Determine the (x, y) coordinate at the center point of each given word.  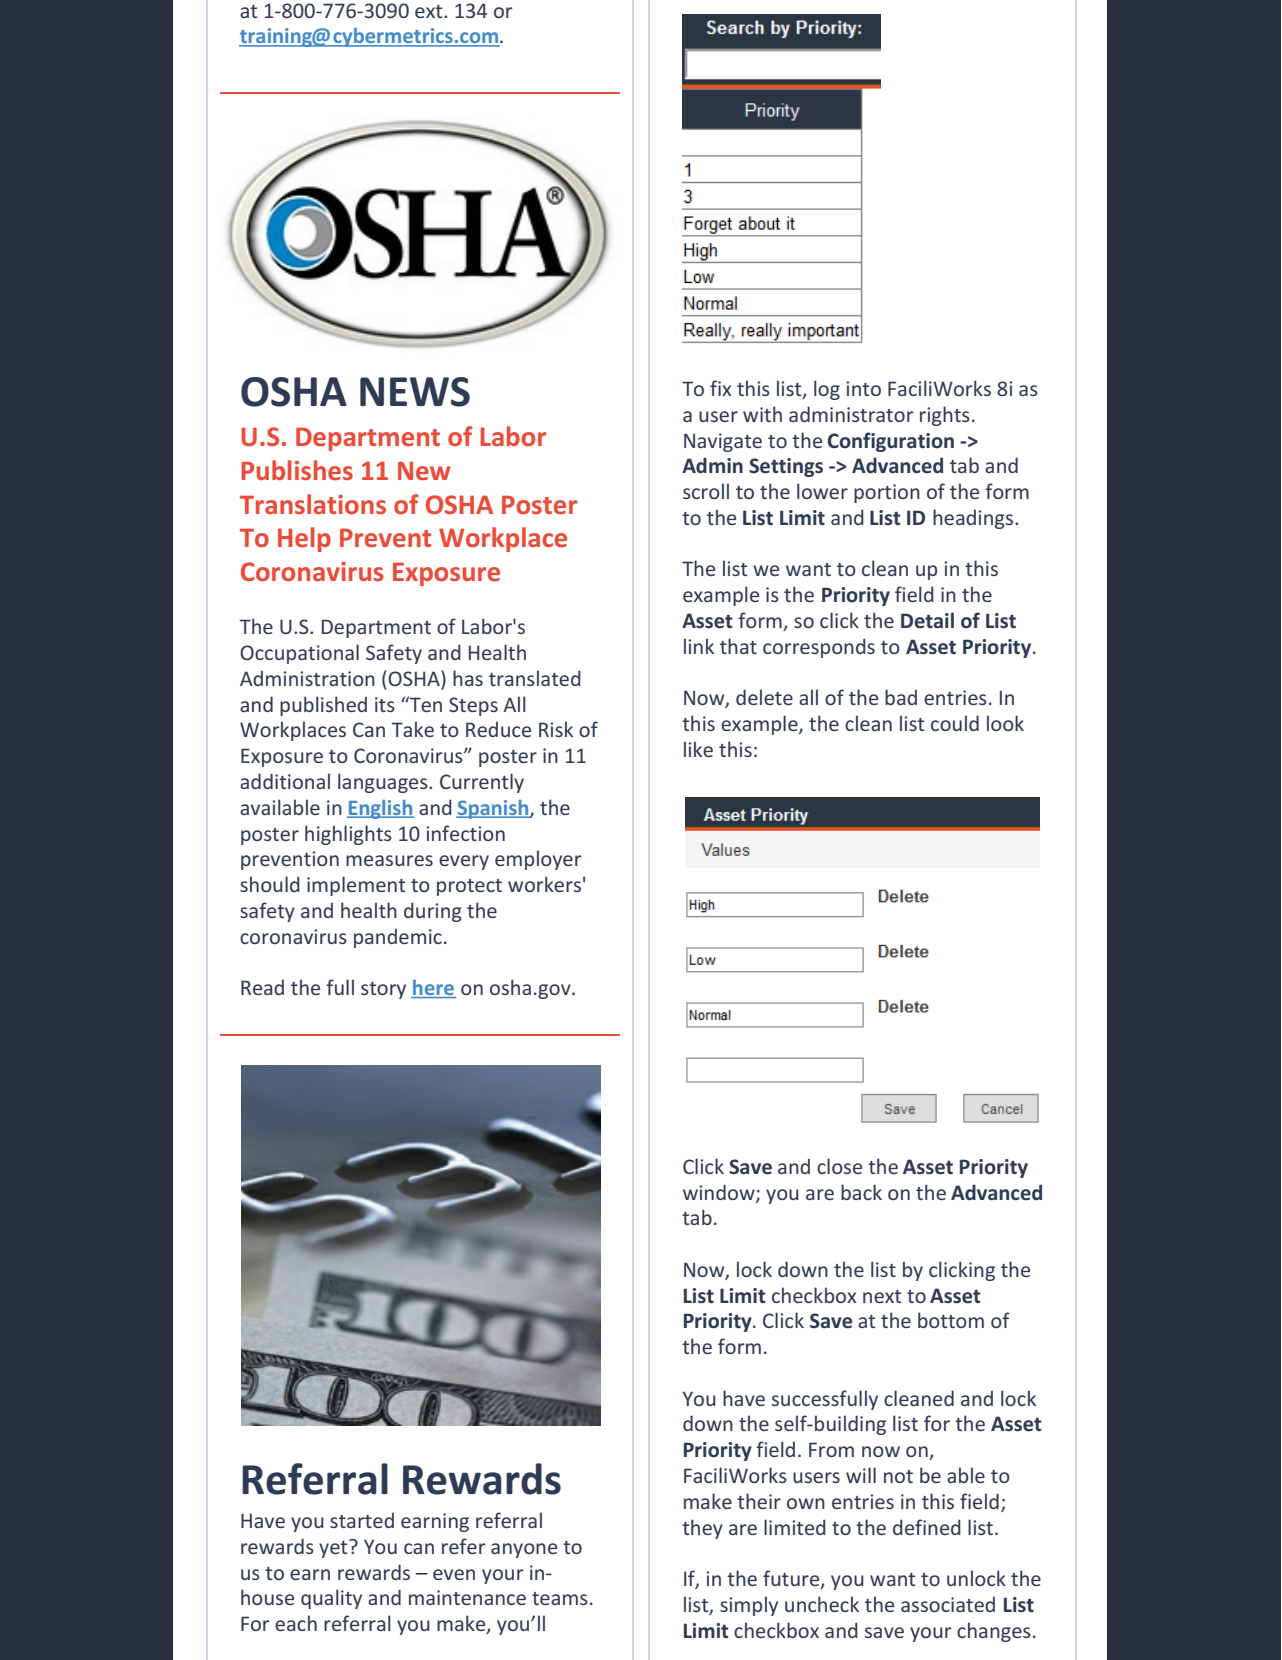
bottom (951, 1320)
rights (945, 416)
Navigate (723, 442)
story (383, 990)
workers (544, 884)
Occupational (299, 654)
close (839, 1166)
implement (356, 886)
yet (334, 1549)
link (699, 646)
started (362, 1520)
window (720, 1193)
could (955, 723)
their (759, 1501)
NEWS (415, 392)
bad (901, 697)
